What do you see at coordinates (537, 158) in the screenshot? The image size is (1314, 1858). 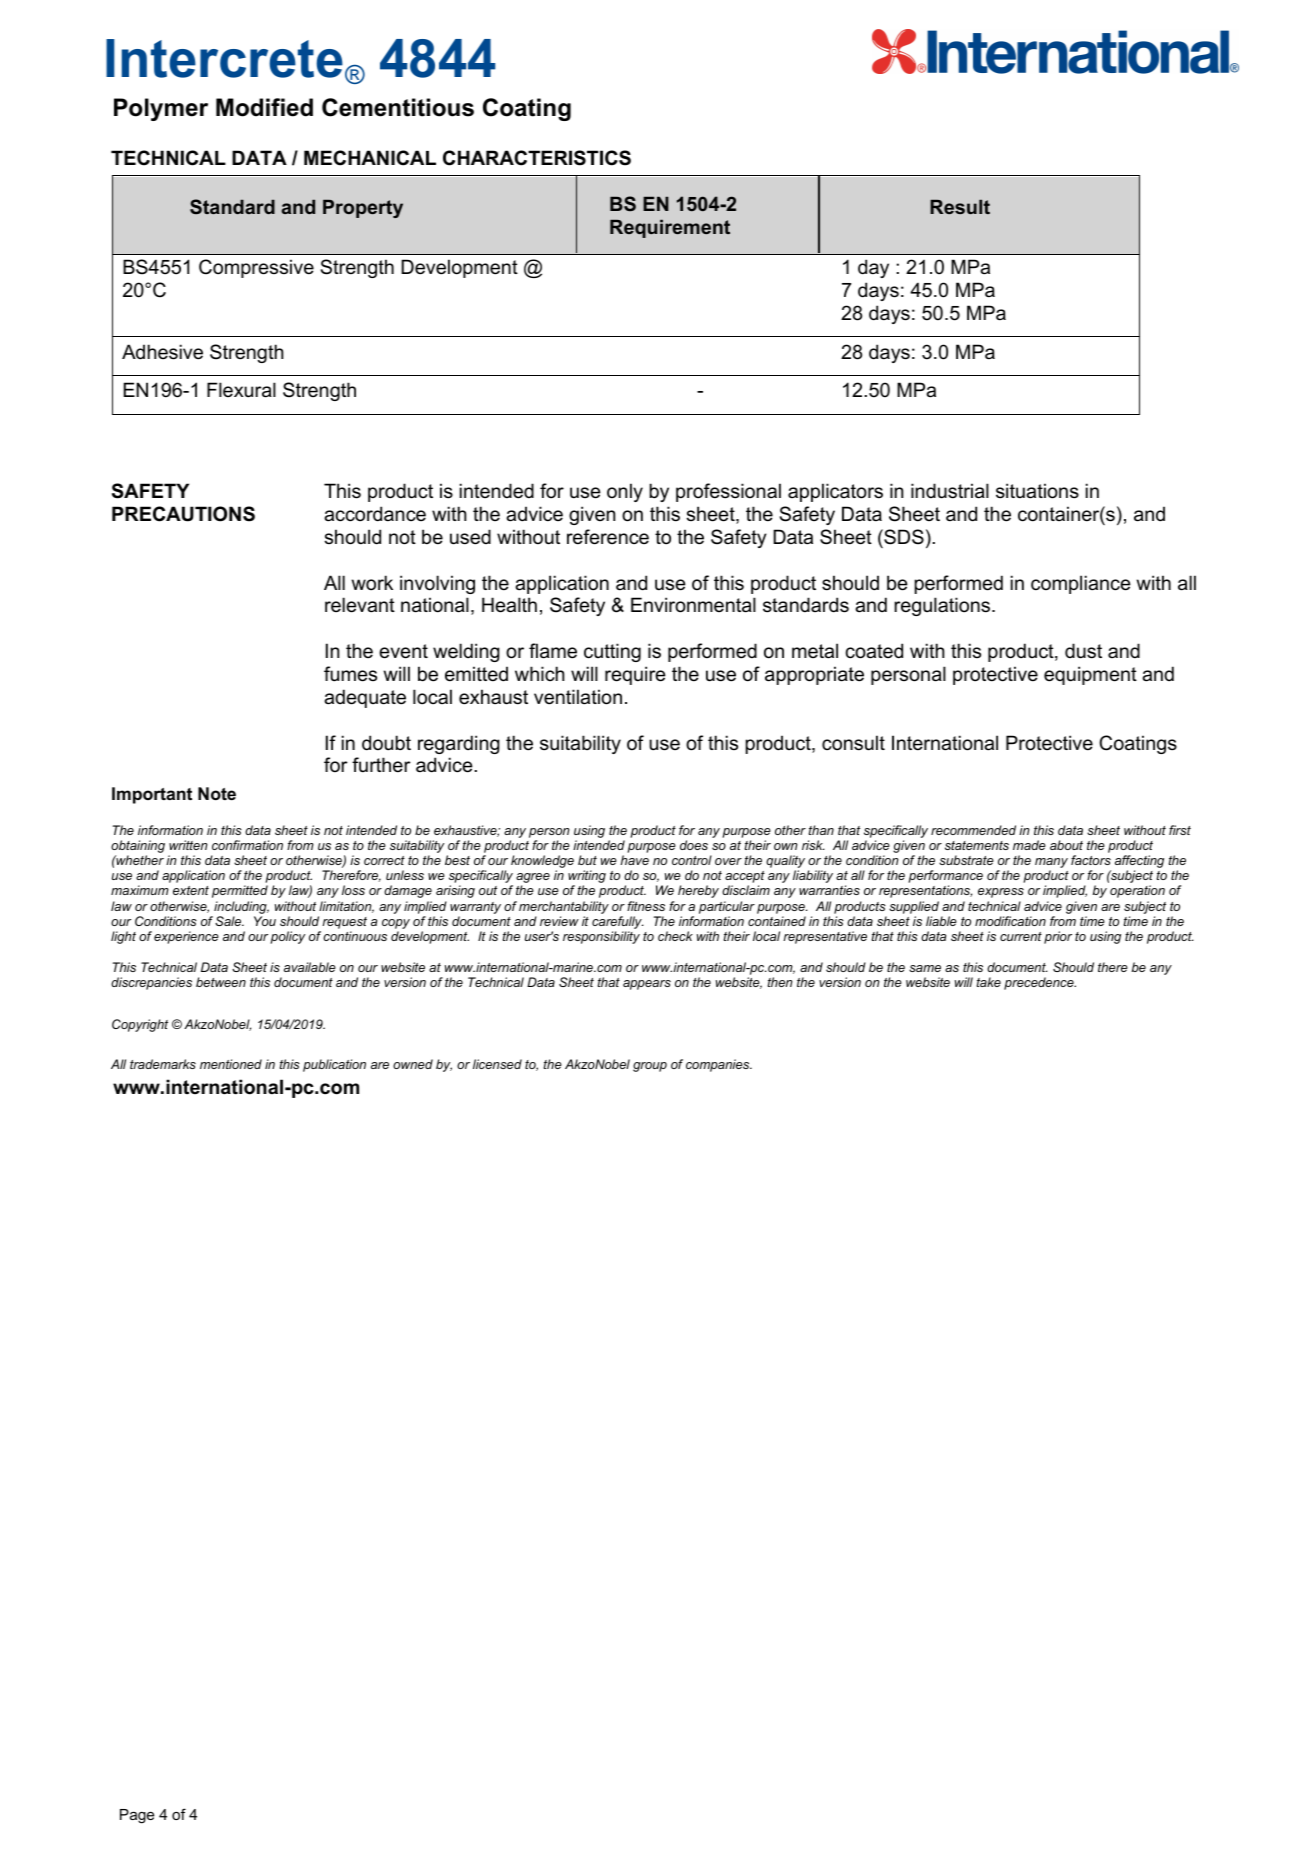 I see `CHARACTERISTICS` at bounding box center [537, 158].
